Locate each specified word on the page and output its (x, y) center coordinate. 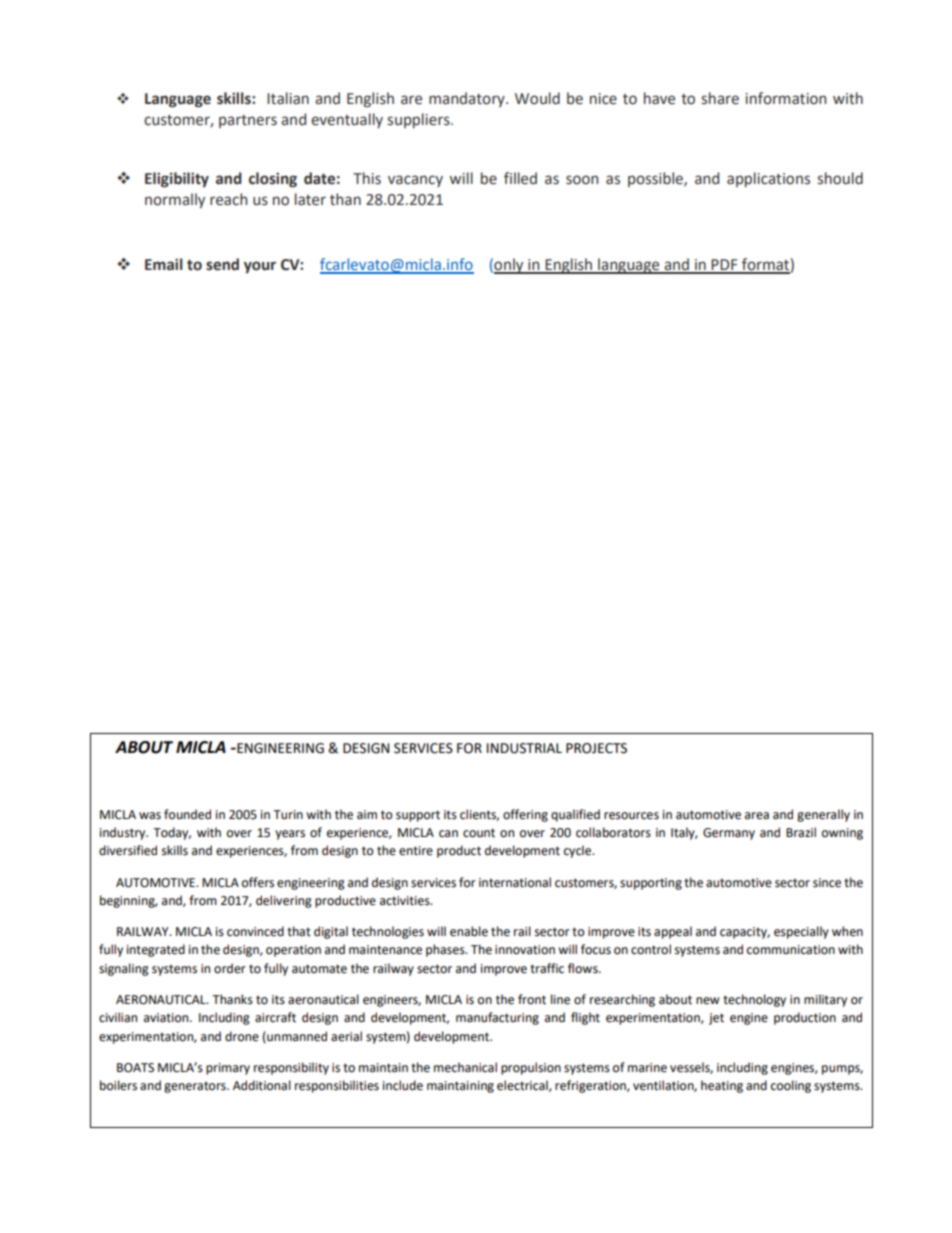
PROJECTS (596, 748)
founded (187, 814)
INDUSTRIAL (524, 748)
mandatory (468, 99)
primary (228, 1069)
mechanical (465, 1067)
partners (248, 121)
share (720, 98)
